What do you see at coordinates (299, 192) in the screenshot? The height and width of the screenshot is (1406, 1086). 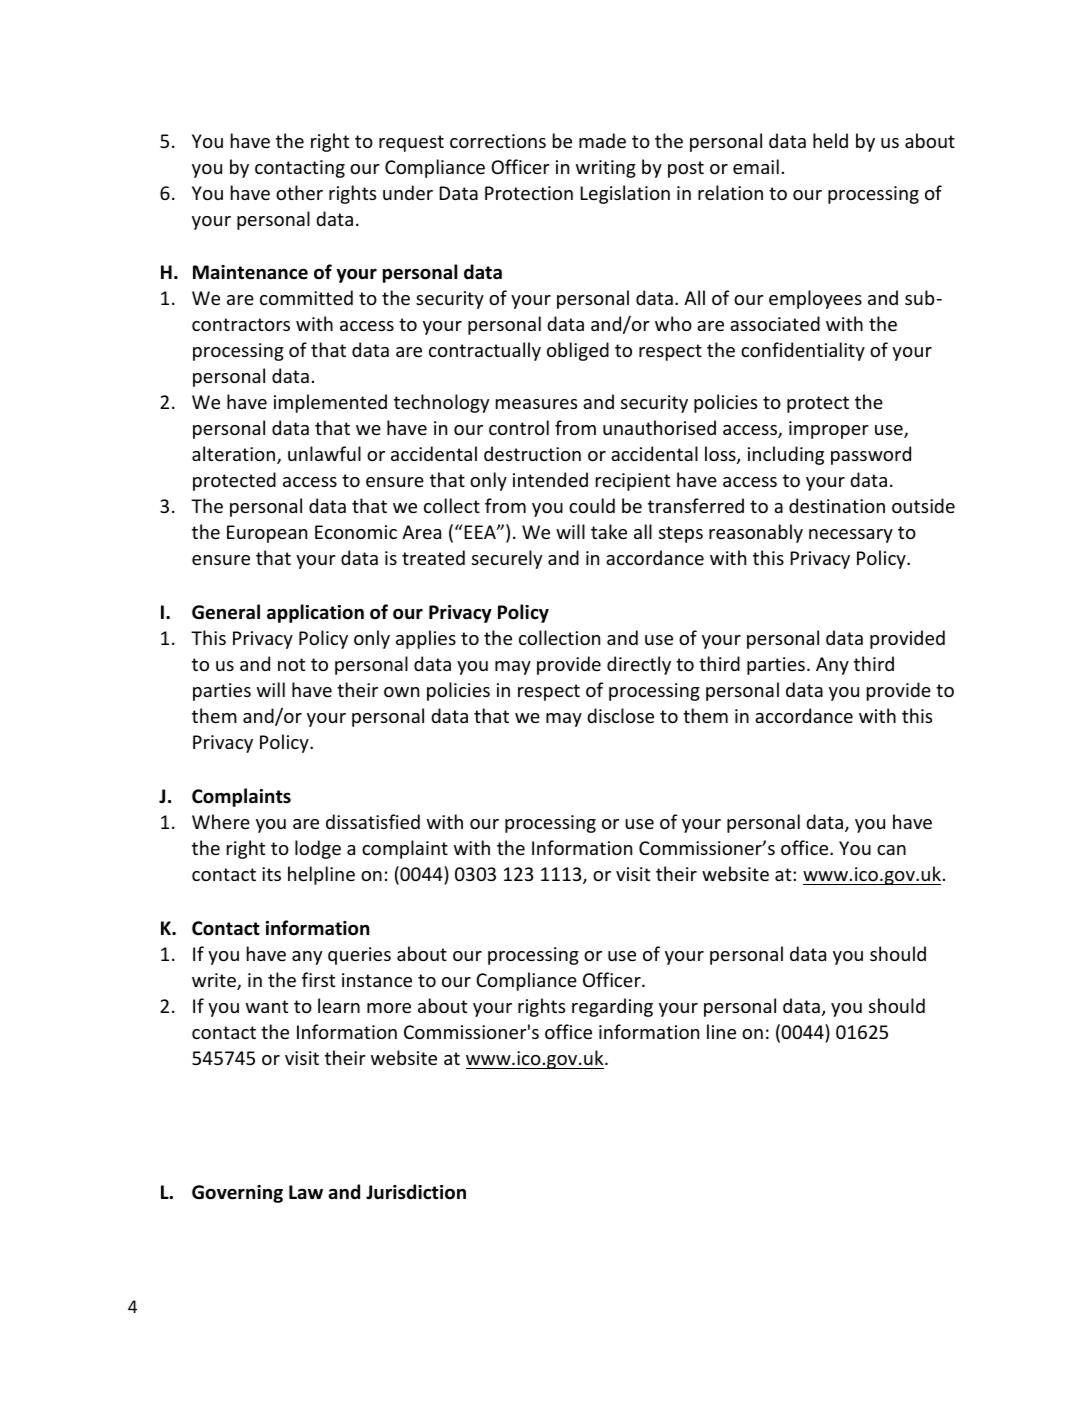 I see `other` at bounding box center [299, 192].
